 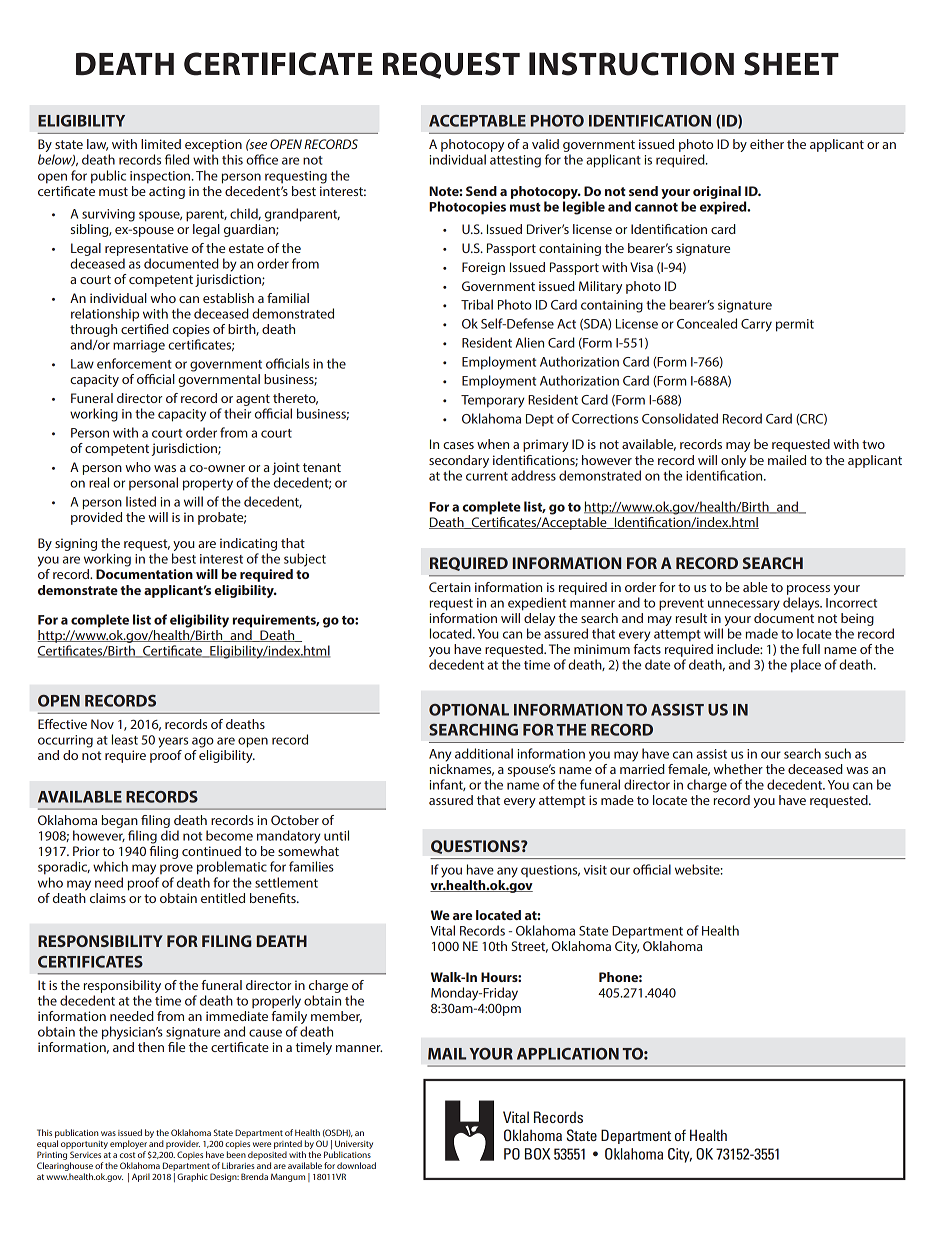 I want to click on signing, so click(x=76, y=544).
